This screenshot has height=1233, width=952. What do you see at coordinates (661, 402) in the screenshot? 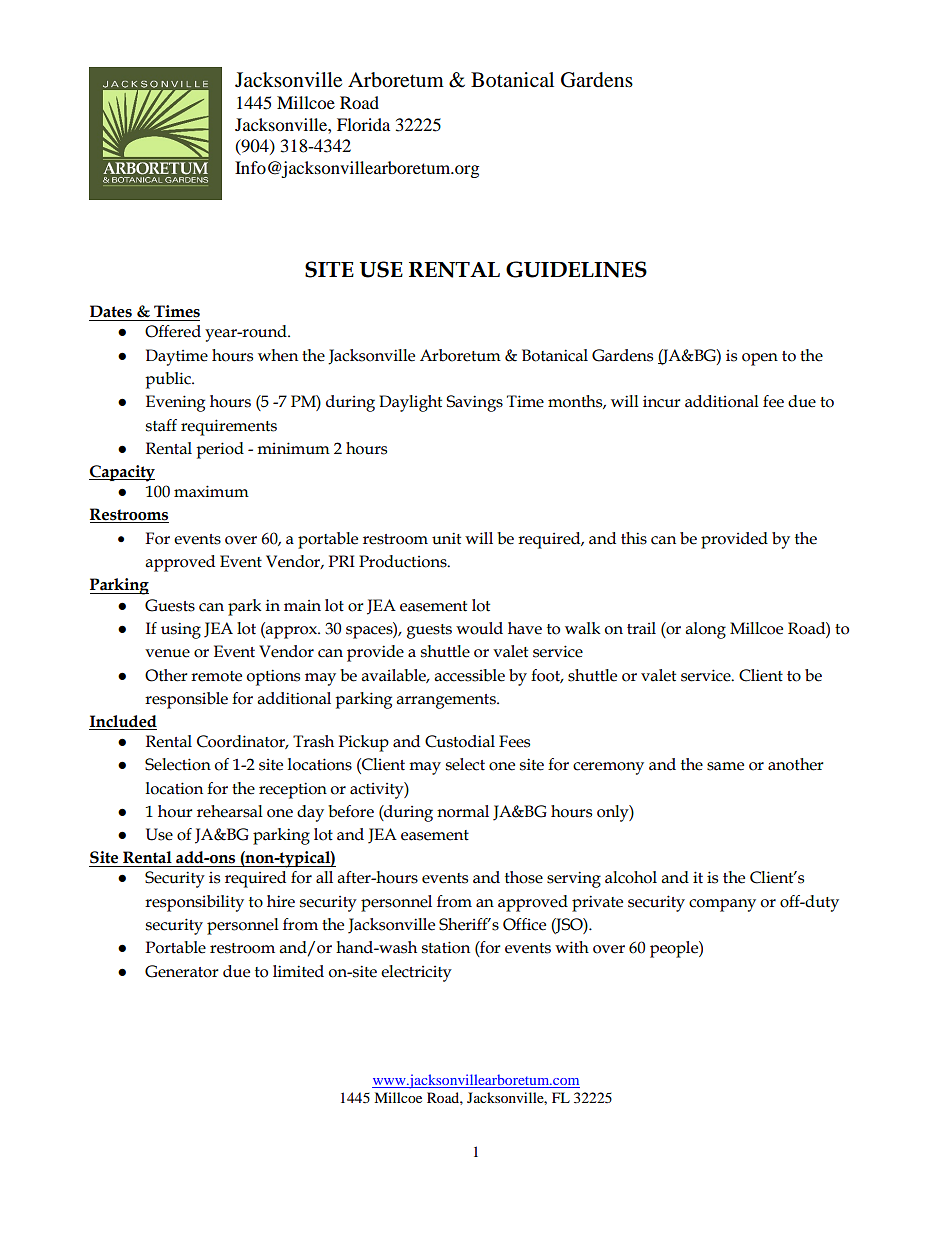
I see `incur` at bounding box center [661, 402].
